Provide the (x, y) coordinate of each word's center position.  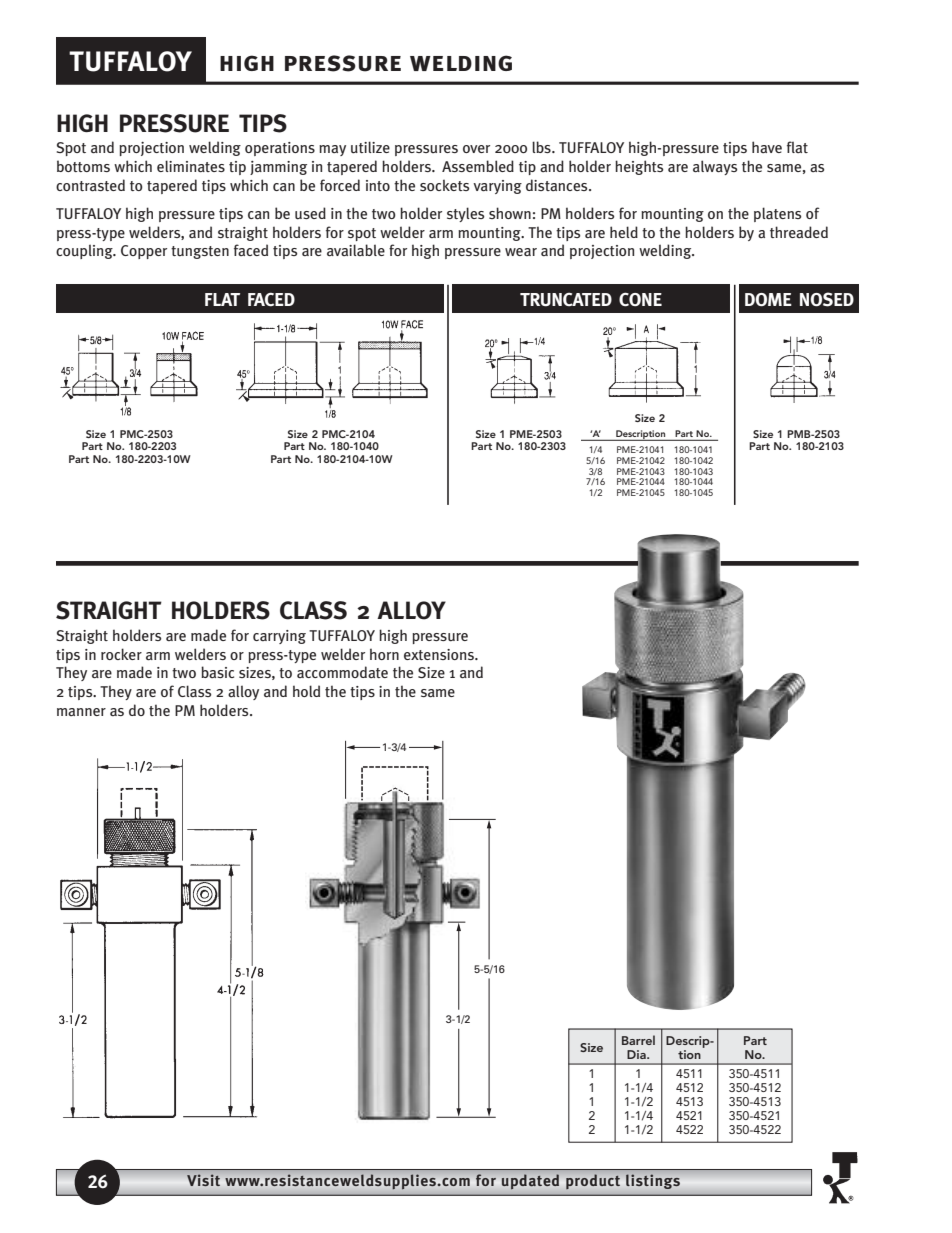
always (715, 167)
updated (531, 1181)
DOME (768, 299)
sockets (444, 185)
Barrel (638, 1040)
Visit (203, 1180)
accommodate (342, 672)
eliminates (191, 166)
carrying (279, 637)
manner (81, 712)
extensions (440, 654)
